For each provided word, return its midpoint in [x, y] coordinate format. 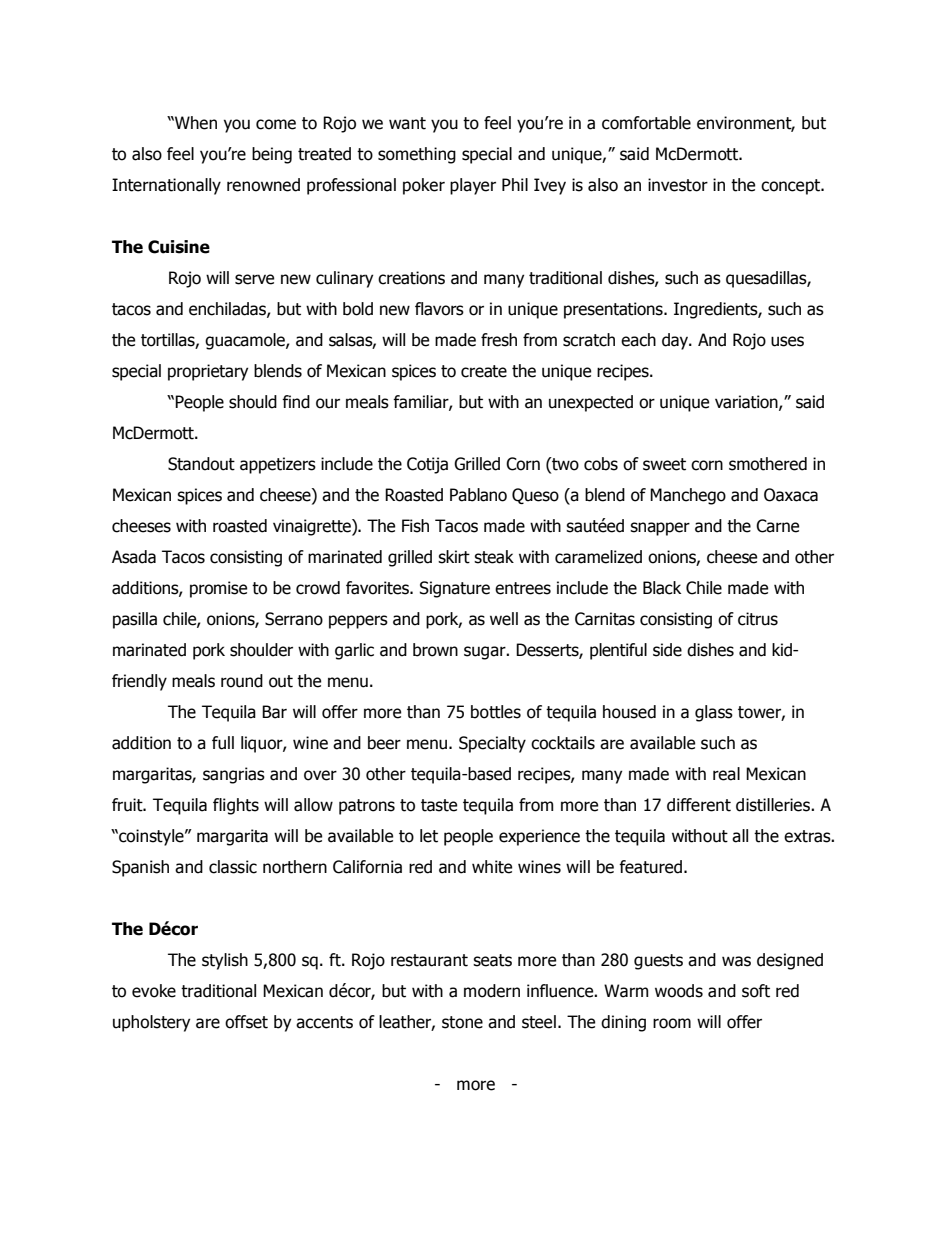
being [272, 155]
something [417, 155]
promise [218, 589]
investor [678, 185]
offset [246, 1022]
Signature [455, 589]
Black [662, 588]
